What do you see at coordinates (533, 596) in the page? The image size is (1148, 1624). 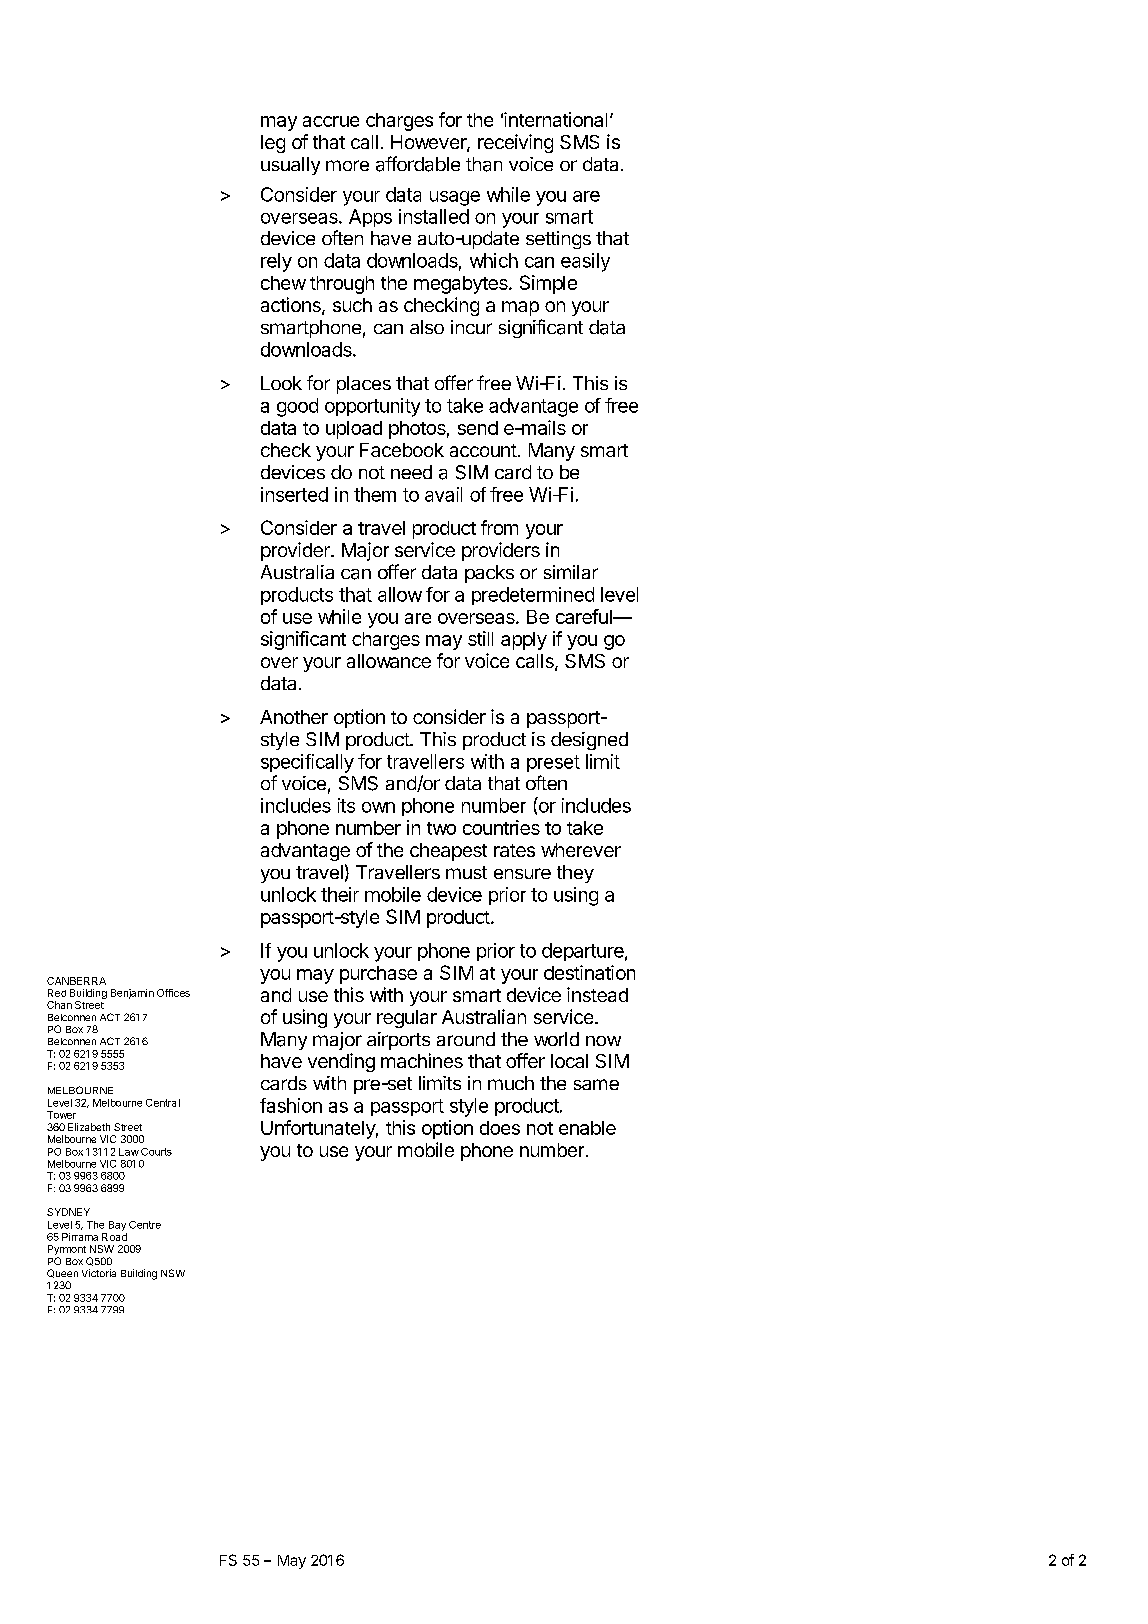 I see `predetermined` at bounding box center [533, 596].
